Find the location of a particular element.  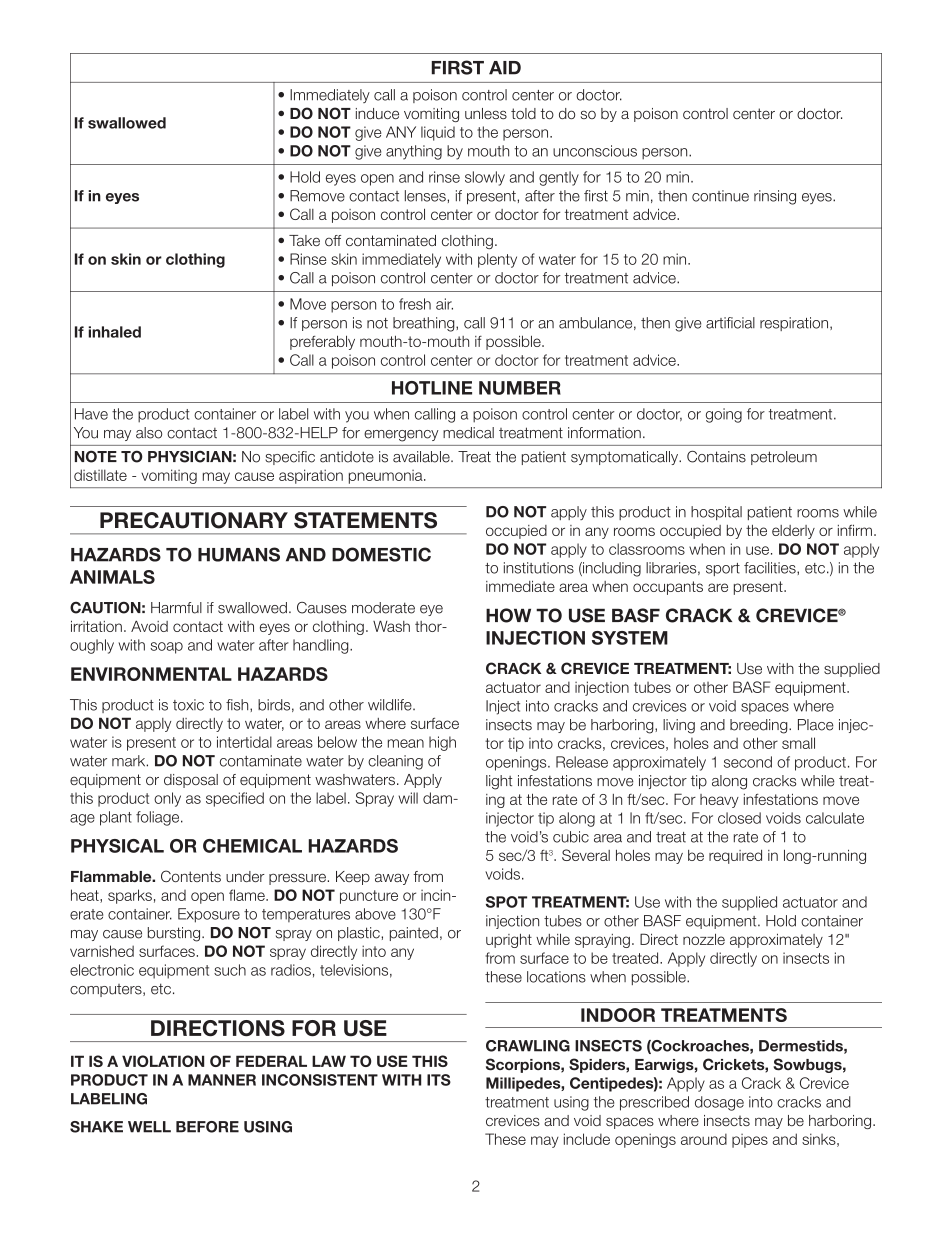

unless is located at coordinates (486, 113).
